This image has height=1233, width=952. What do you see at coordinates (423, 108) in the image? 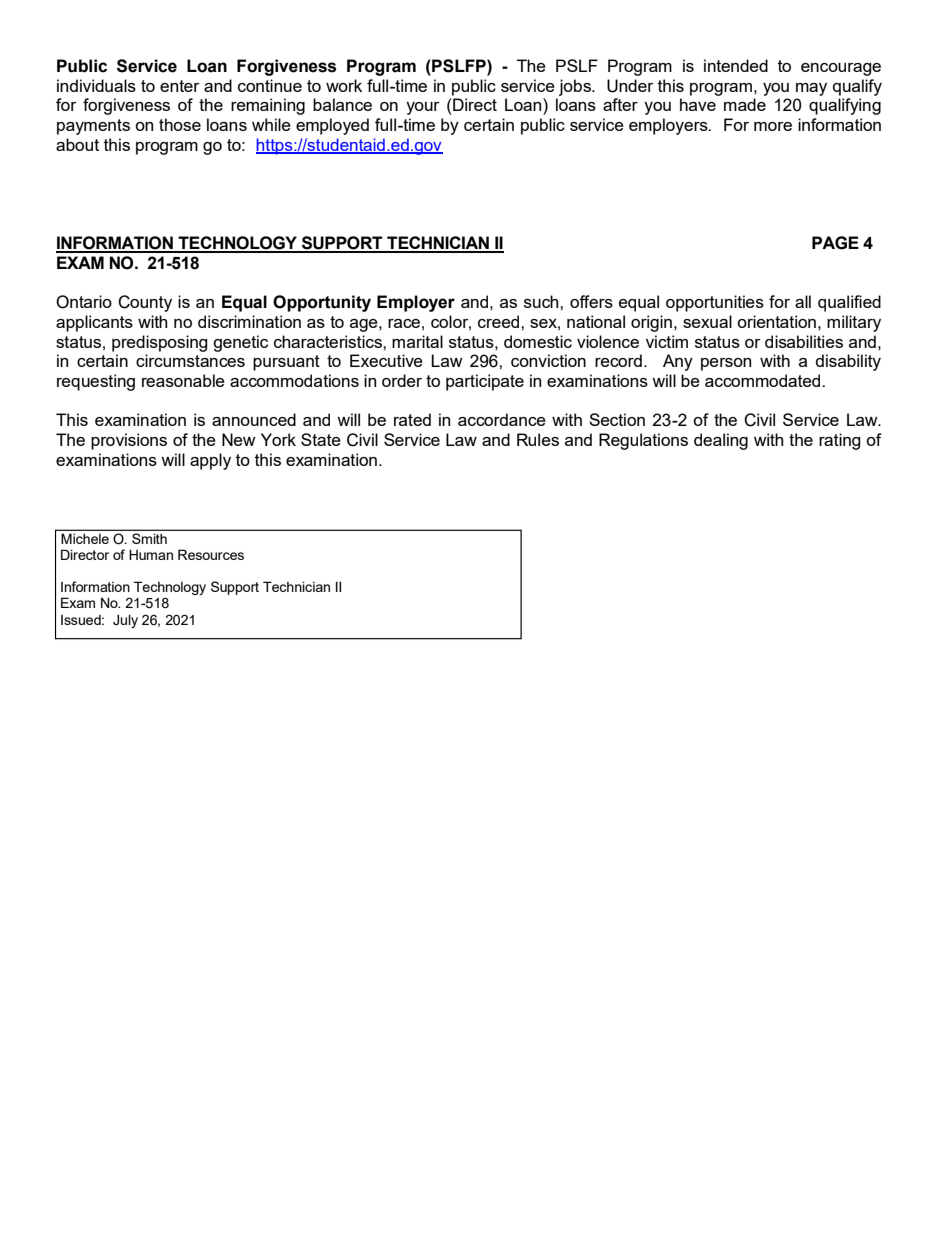
I see `your` at bounding box center [423, 108].
